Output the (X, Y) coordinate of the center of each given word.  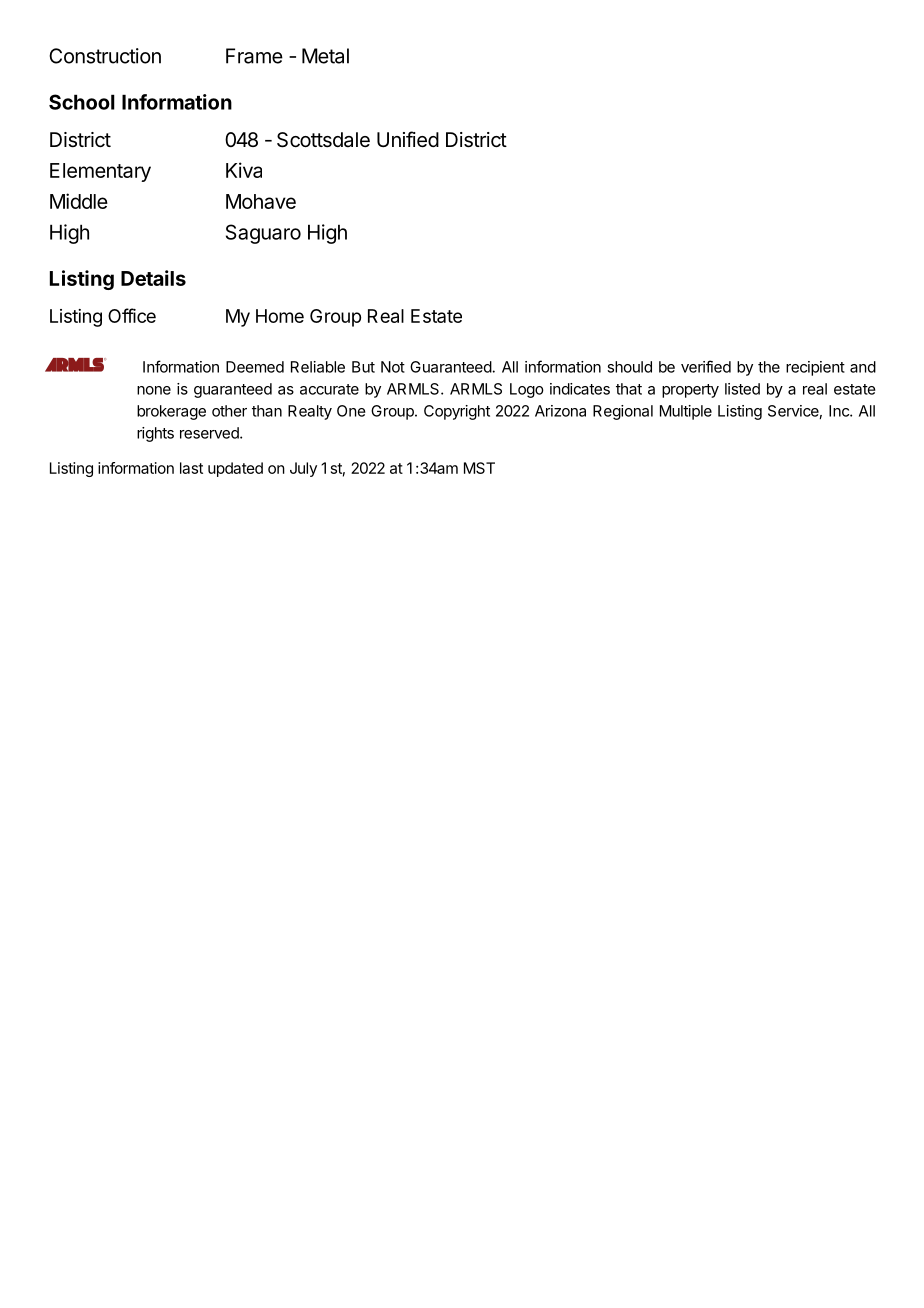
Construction (105, 56)
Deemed (255, 367)
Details (153, 278)
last (191, 468)
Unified (408, 139)
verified (706, 366)
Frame (254, 56)
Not (393, 367)
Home (280, 316)
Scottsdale (323, 140)
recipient (815, 368)
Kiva (244, 170)
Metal (325, 56)
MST (479, 468)
